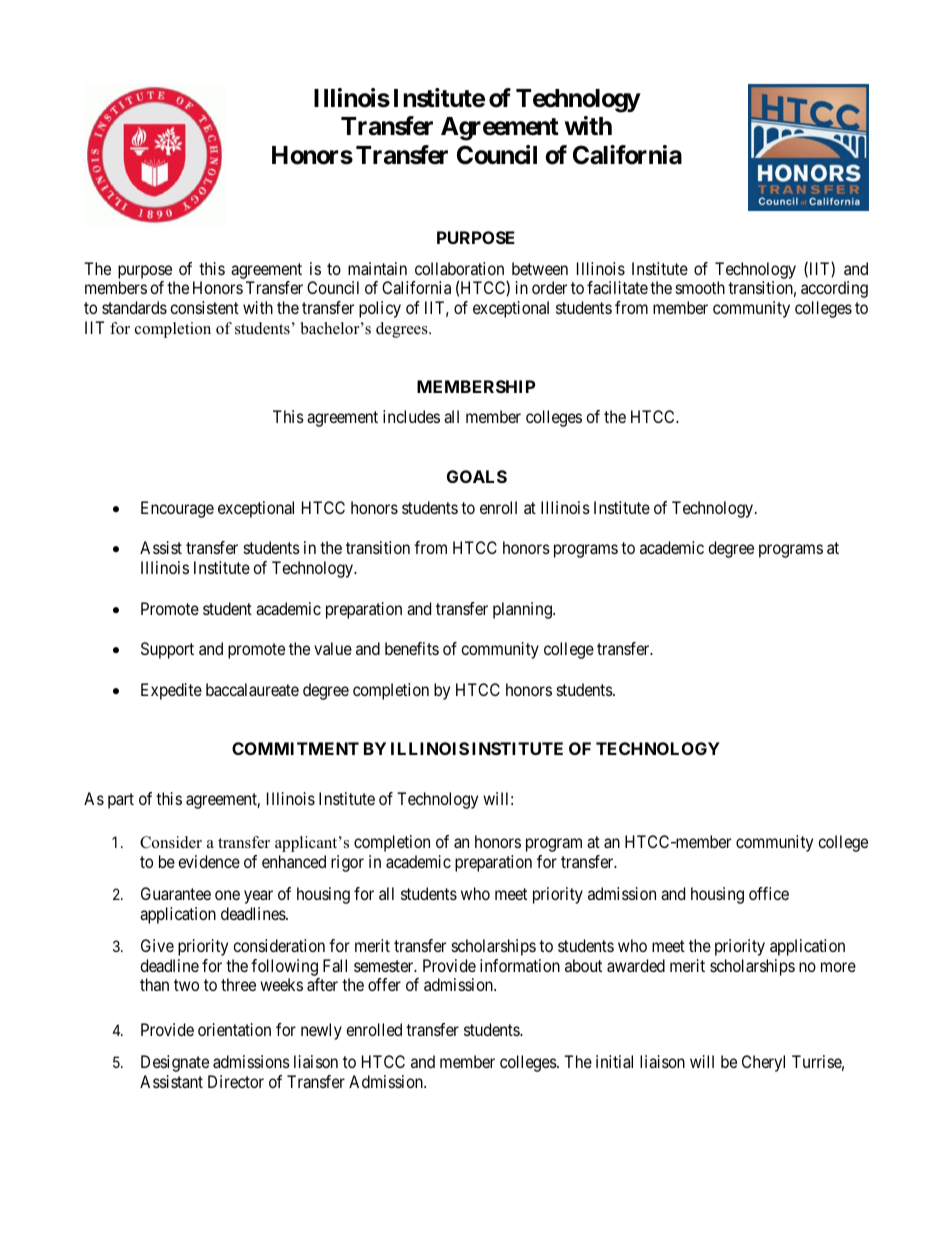 Image resolution: width=952 pixels, height=1233 pixels. I want to click on GOALS, so click(477, 476).
